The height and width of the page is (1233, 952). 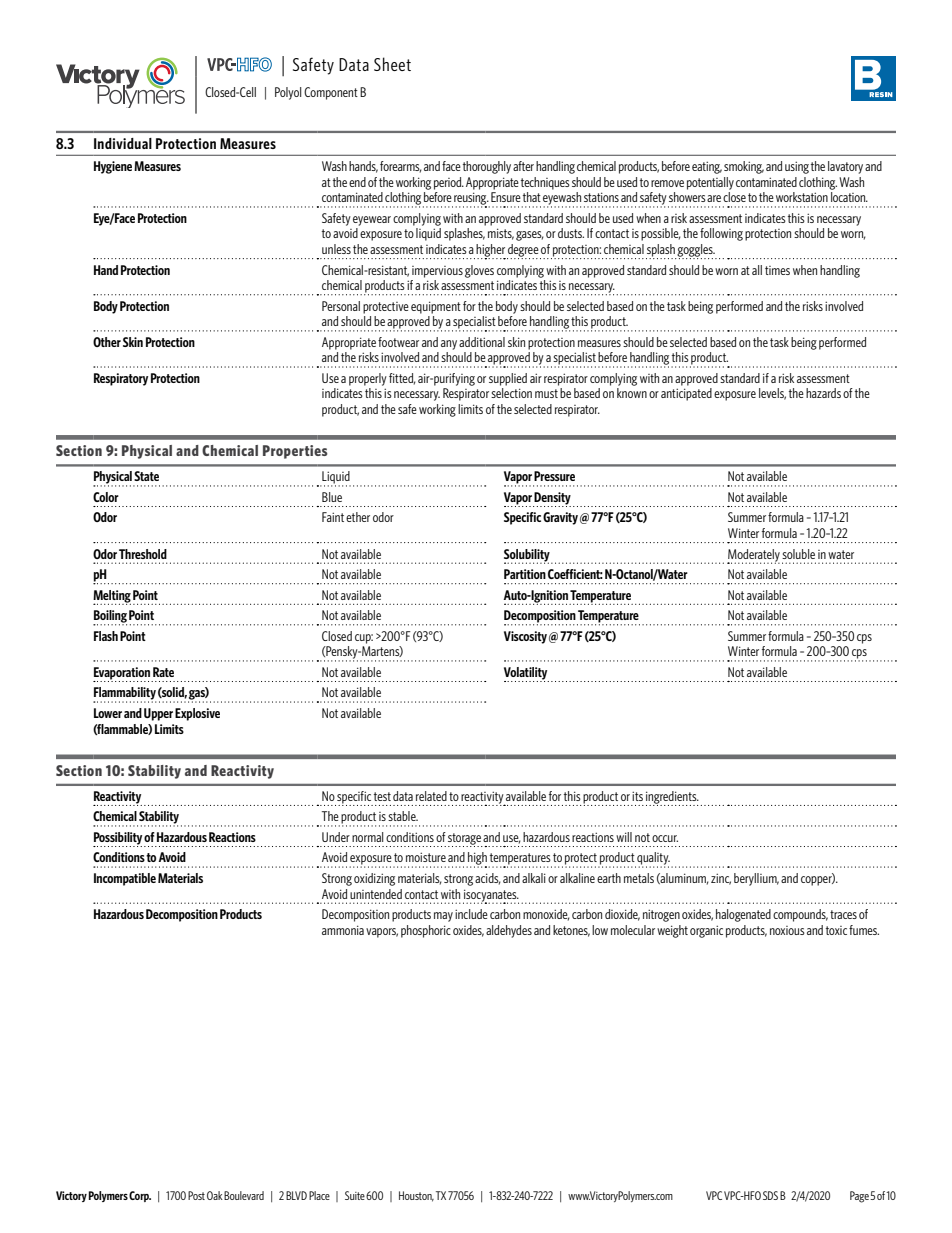 What do you see at coordinates (288, 93) in the page?
I see `Polyol` at bounding box center [288, 93].
